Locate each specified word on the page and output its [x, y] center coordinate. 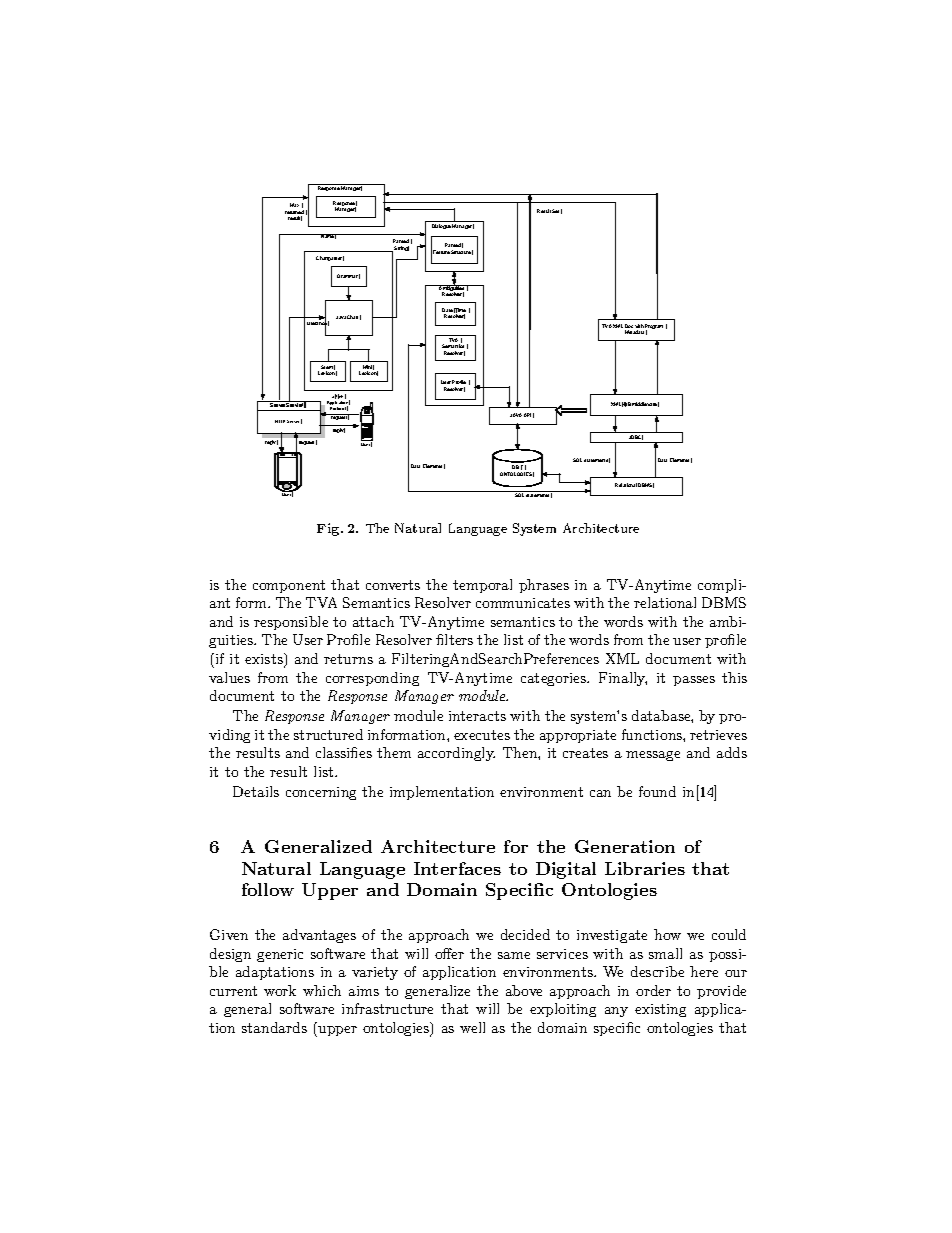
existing [660, 1010]
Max [294, 205]
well [472, 1027]
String [401, 248]
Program [654, 328]
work [280, 990]
